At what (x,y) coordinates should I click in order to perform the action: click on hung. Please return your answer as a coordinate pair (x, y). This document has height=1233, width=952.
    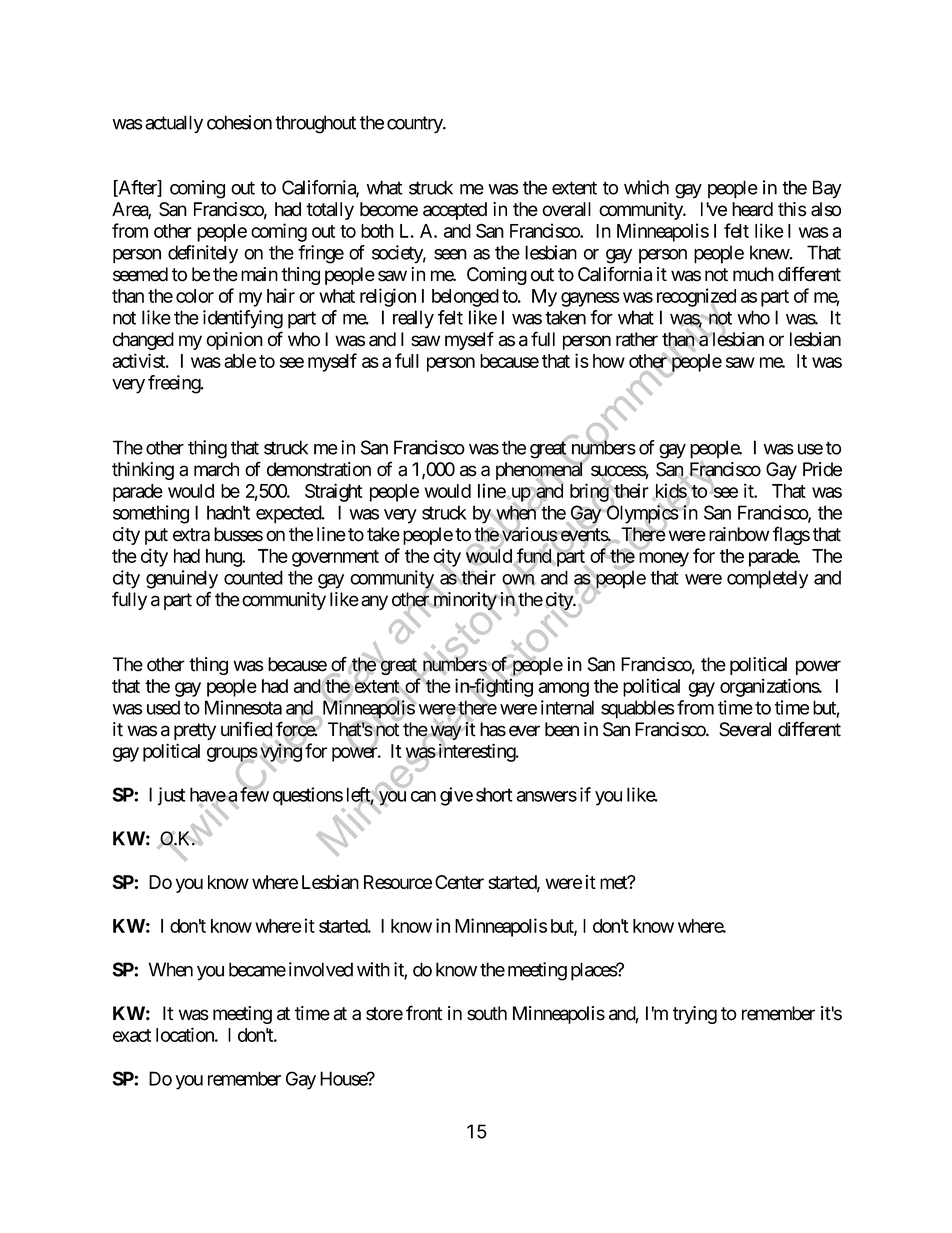
    Looking at the image, I should click on (224, 558).
